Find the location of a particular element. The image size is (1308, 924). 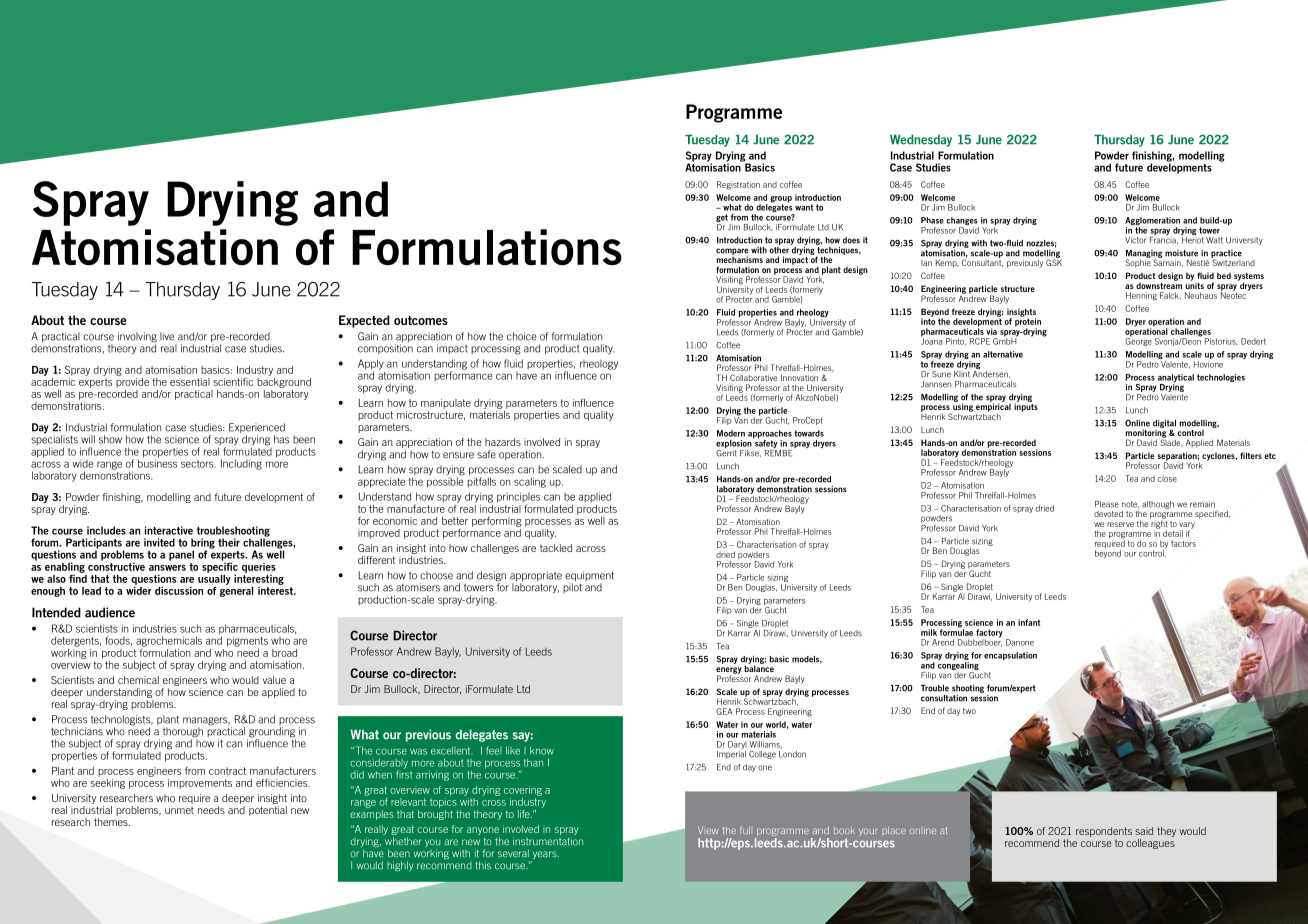

group is located at coordinates (781, 200).
